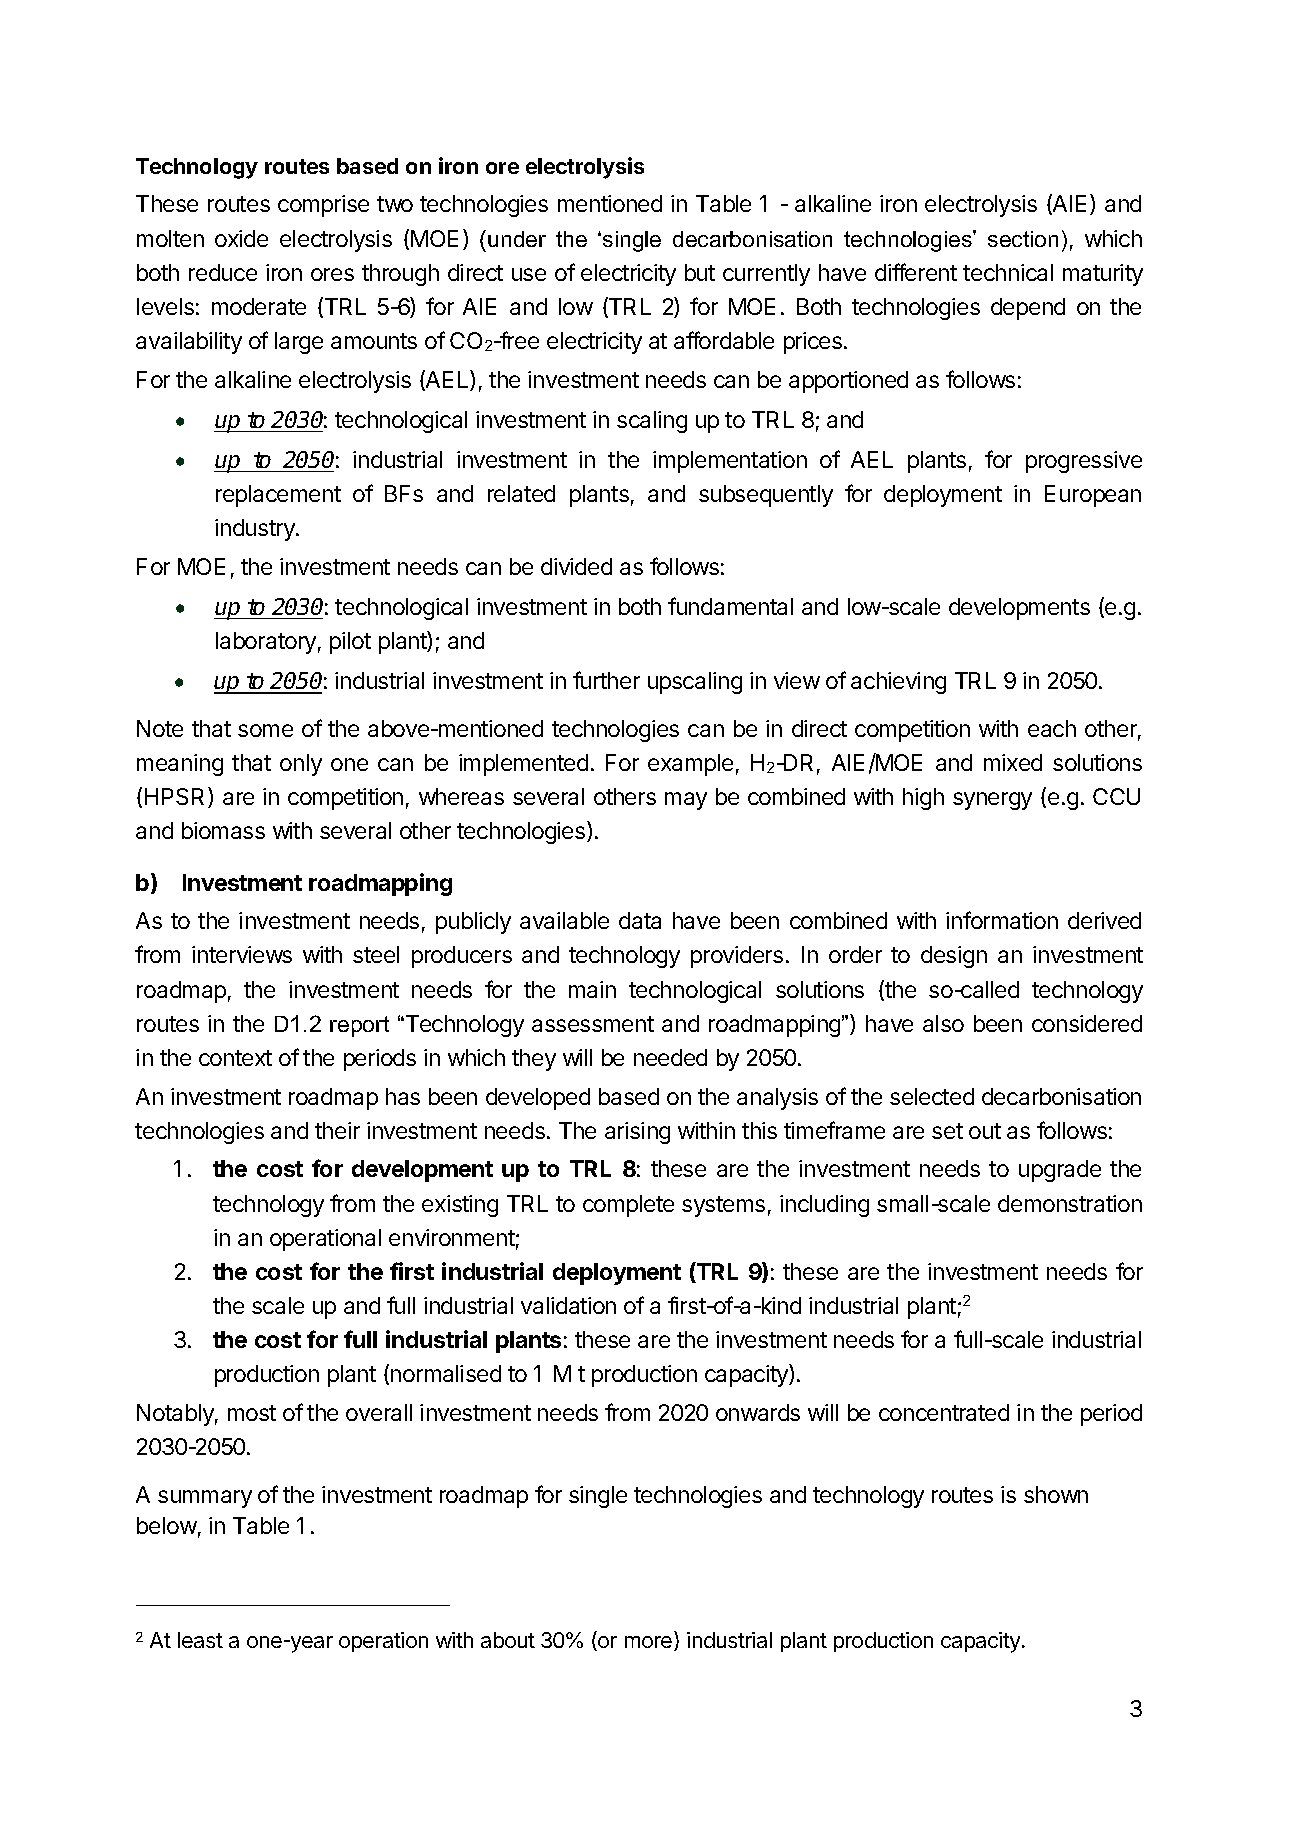  I want to click on least, so click(200, 1640).
